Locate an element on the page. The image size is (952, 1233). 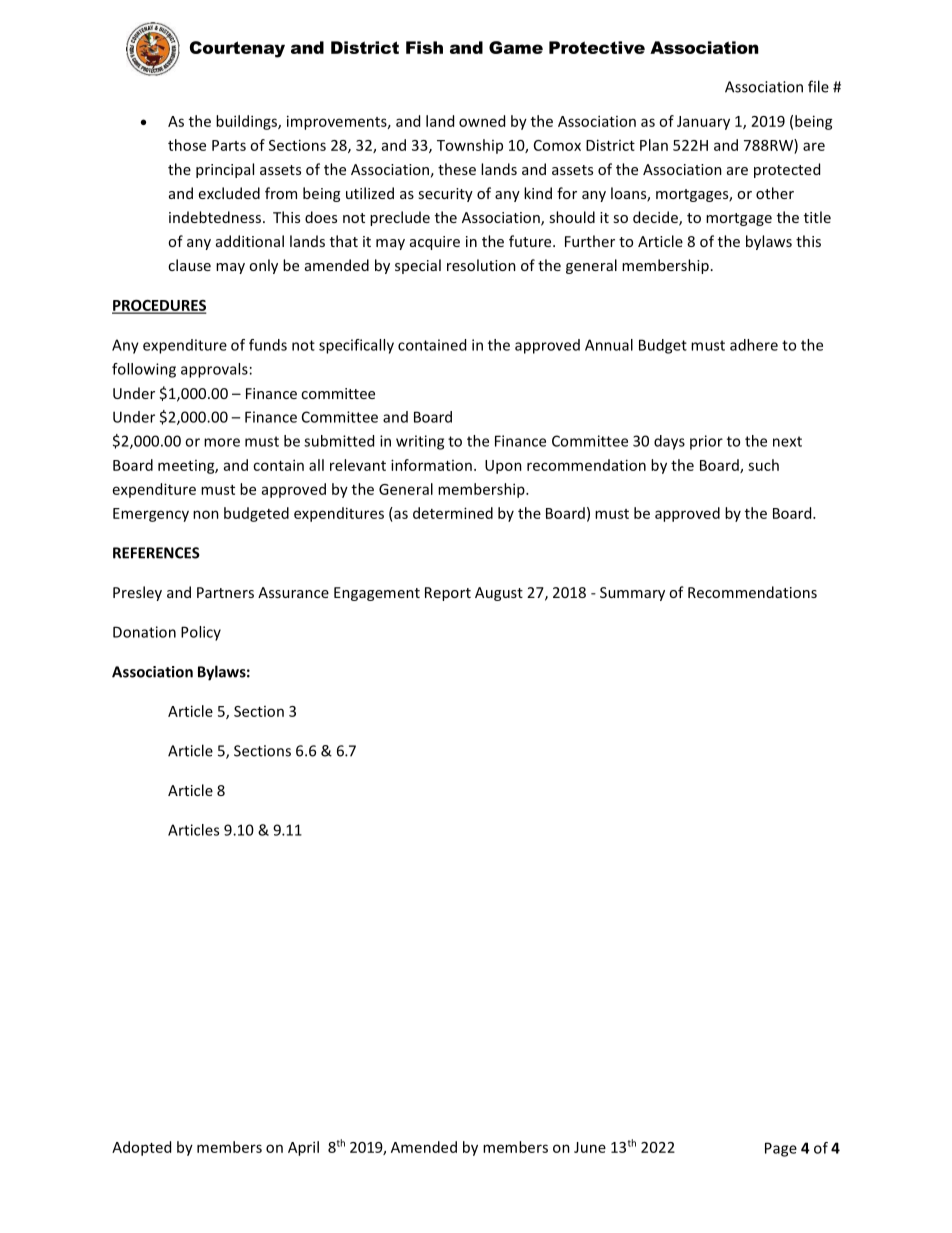
adhere is located at coordinates (754, 345).
